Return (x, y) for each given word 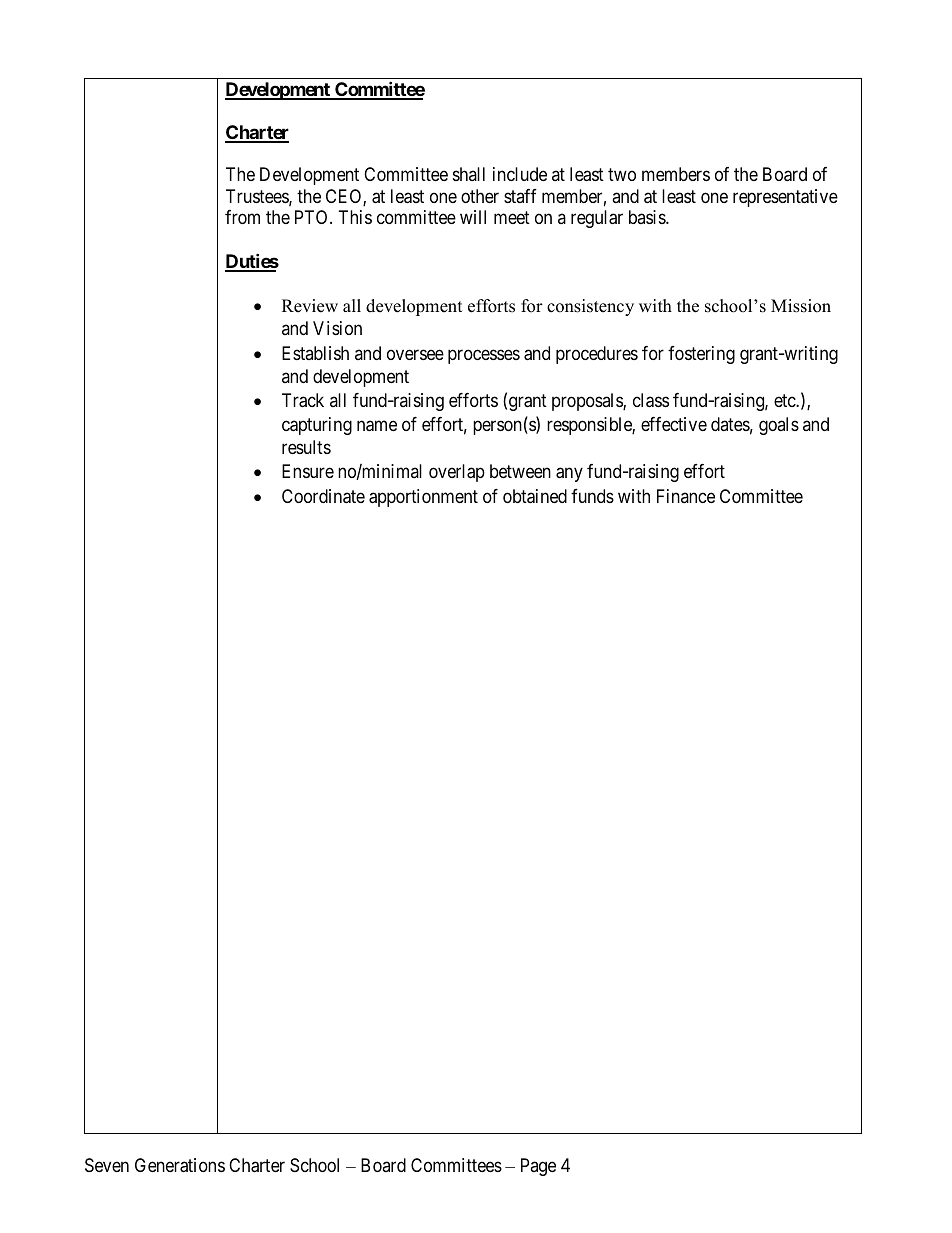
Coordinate (323, 496)
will (473, 217)
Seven (107, 1165)
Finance (686, 496)
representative (785, 198)
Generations (180, 1165)
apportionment (423, 498)
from (242, 217)
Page (538, 1167)
